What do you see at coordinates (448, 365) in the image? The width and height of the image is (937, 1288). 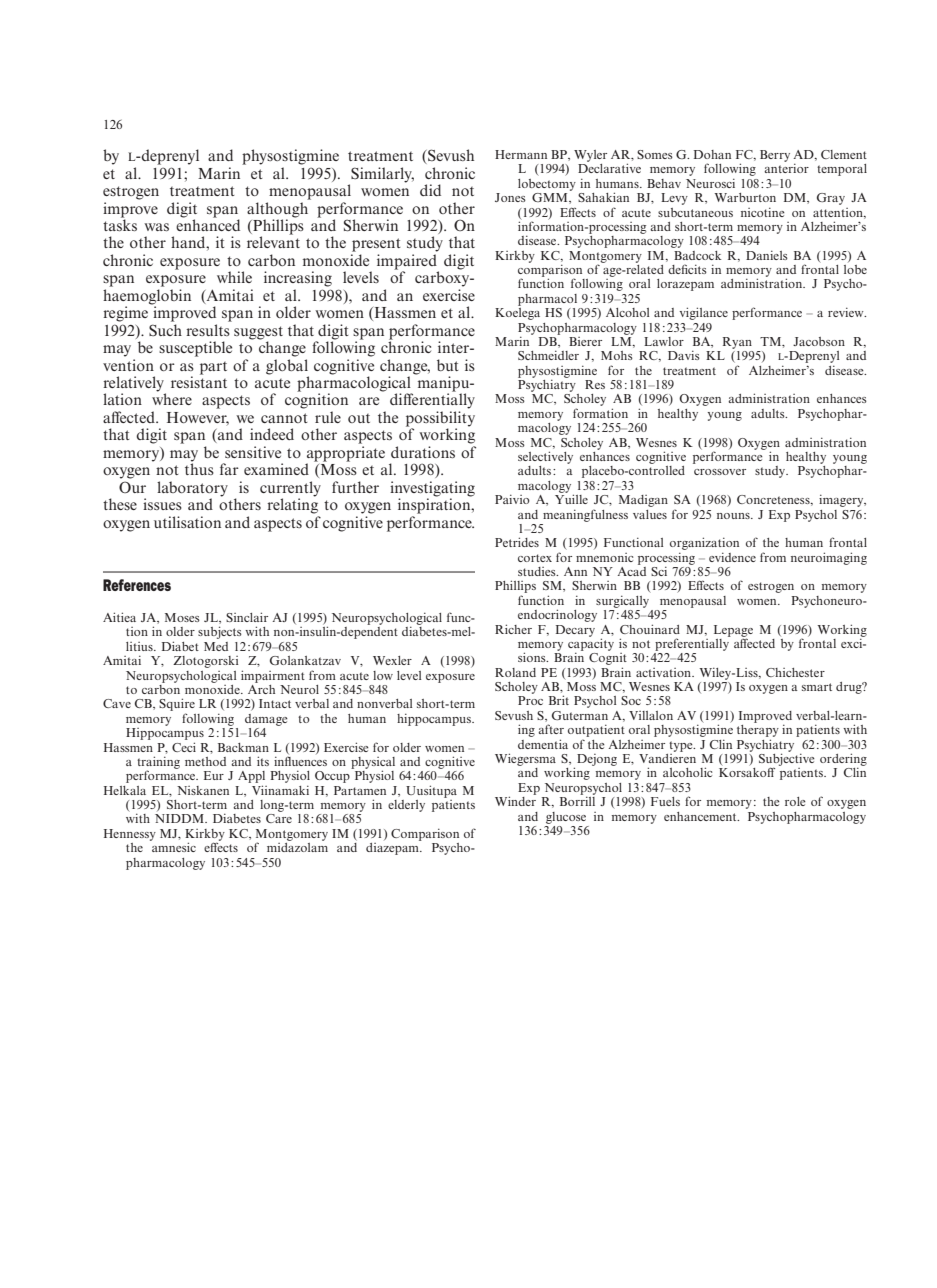 I see `but` at bounding box center [448, 365].
